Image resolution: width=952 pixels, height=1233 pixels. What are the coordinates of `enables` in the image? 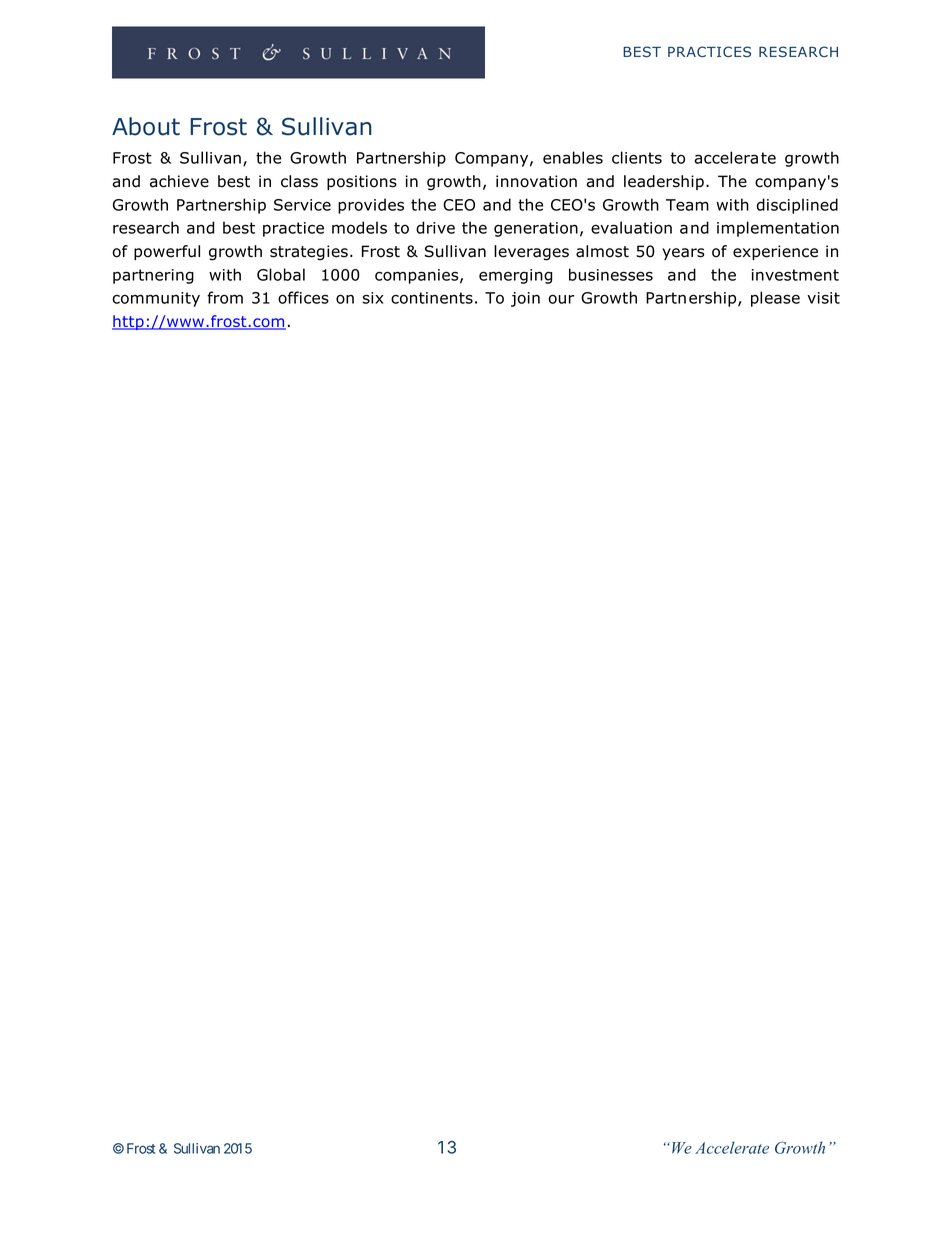 It's located at (573, 157).
